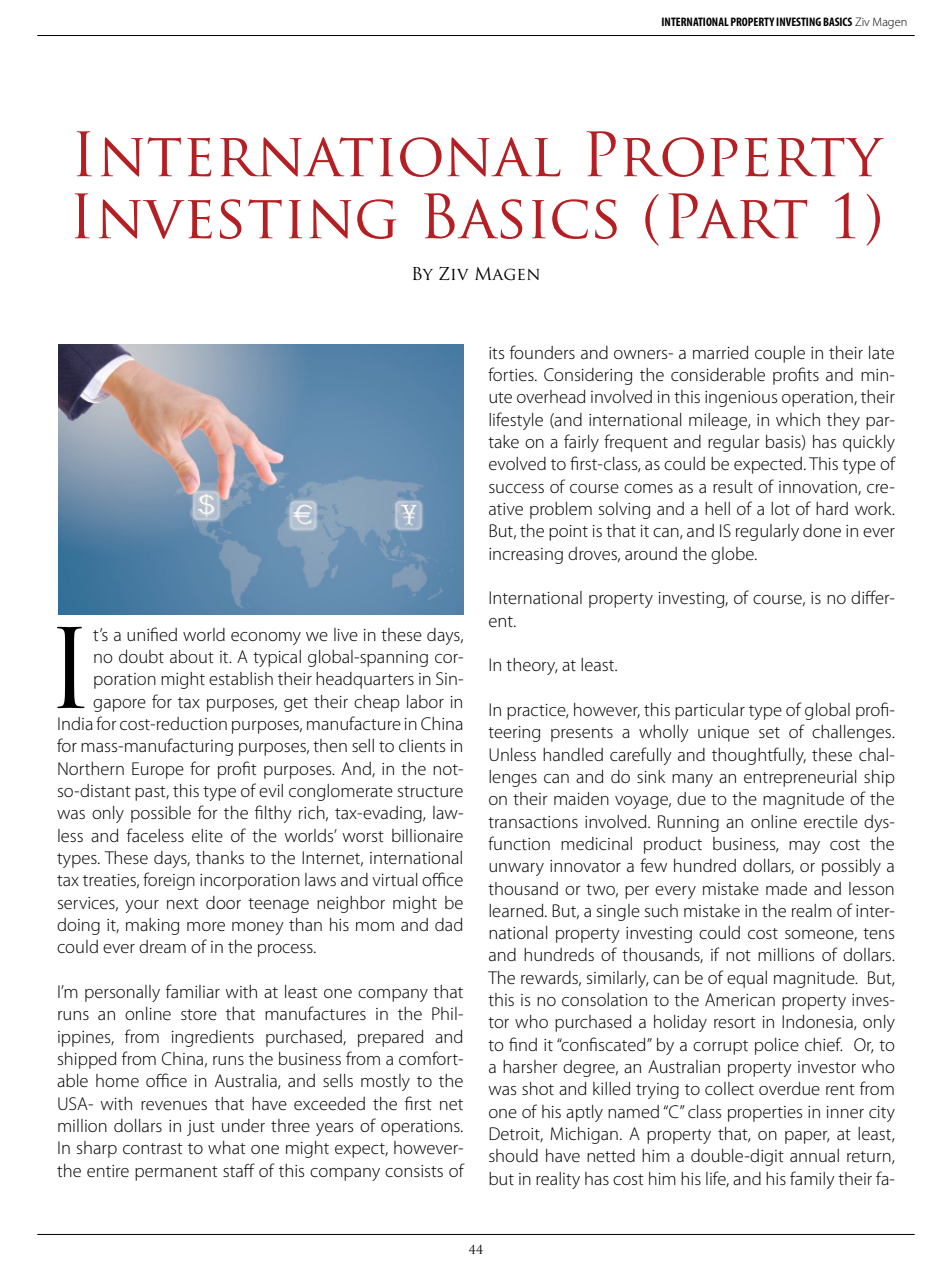 The image size is (952, 1270). What do you see at coordinates (588, 376) in the screenshot?
I see `Considering` at bounding box center [588, 376].
